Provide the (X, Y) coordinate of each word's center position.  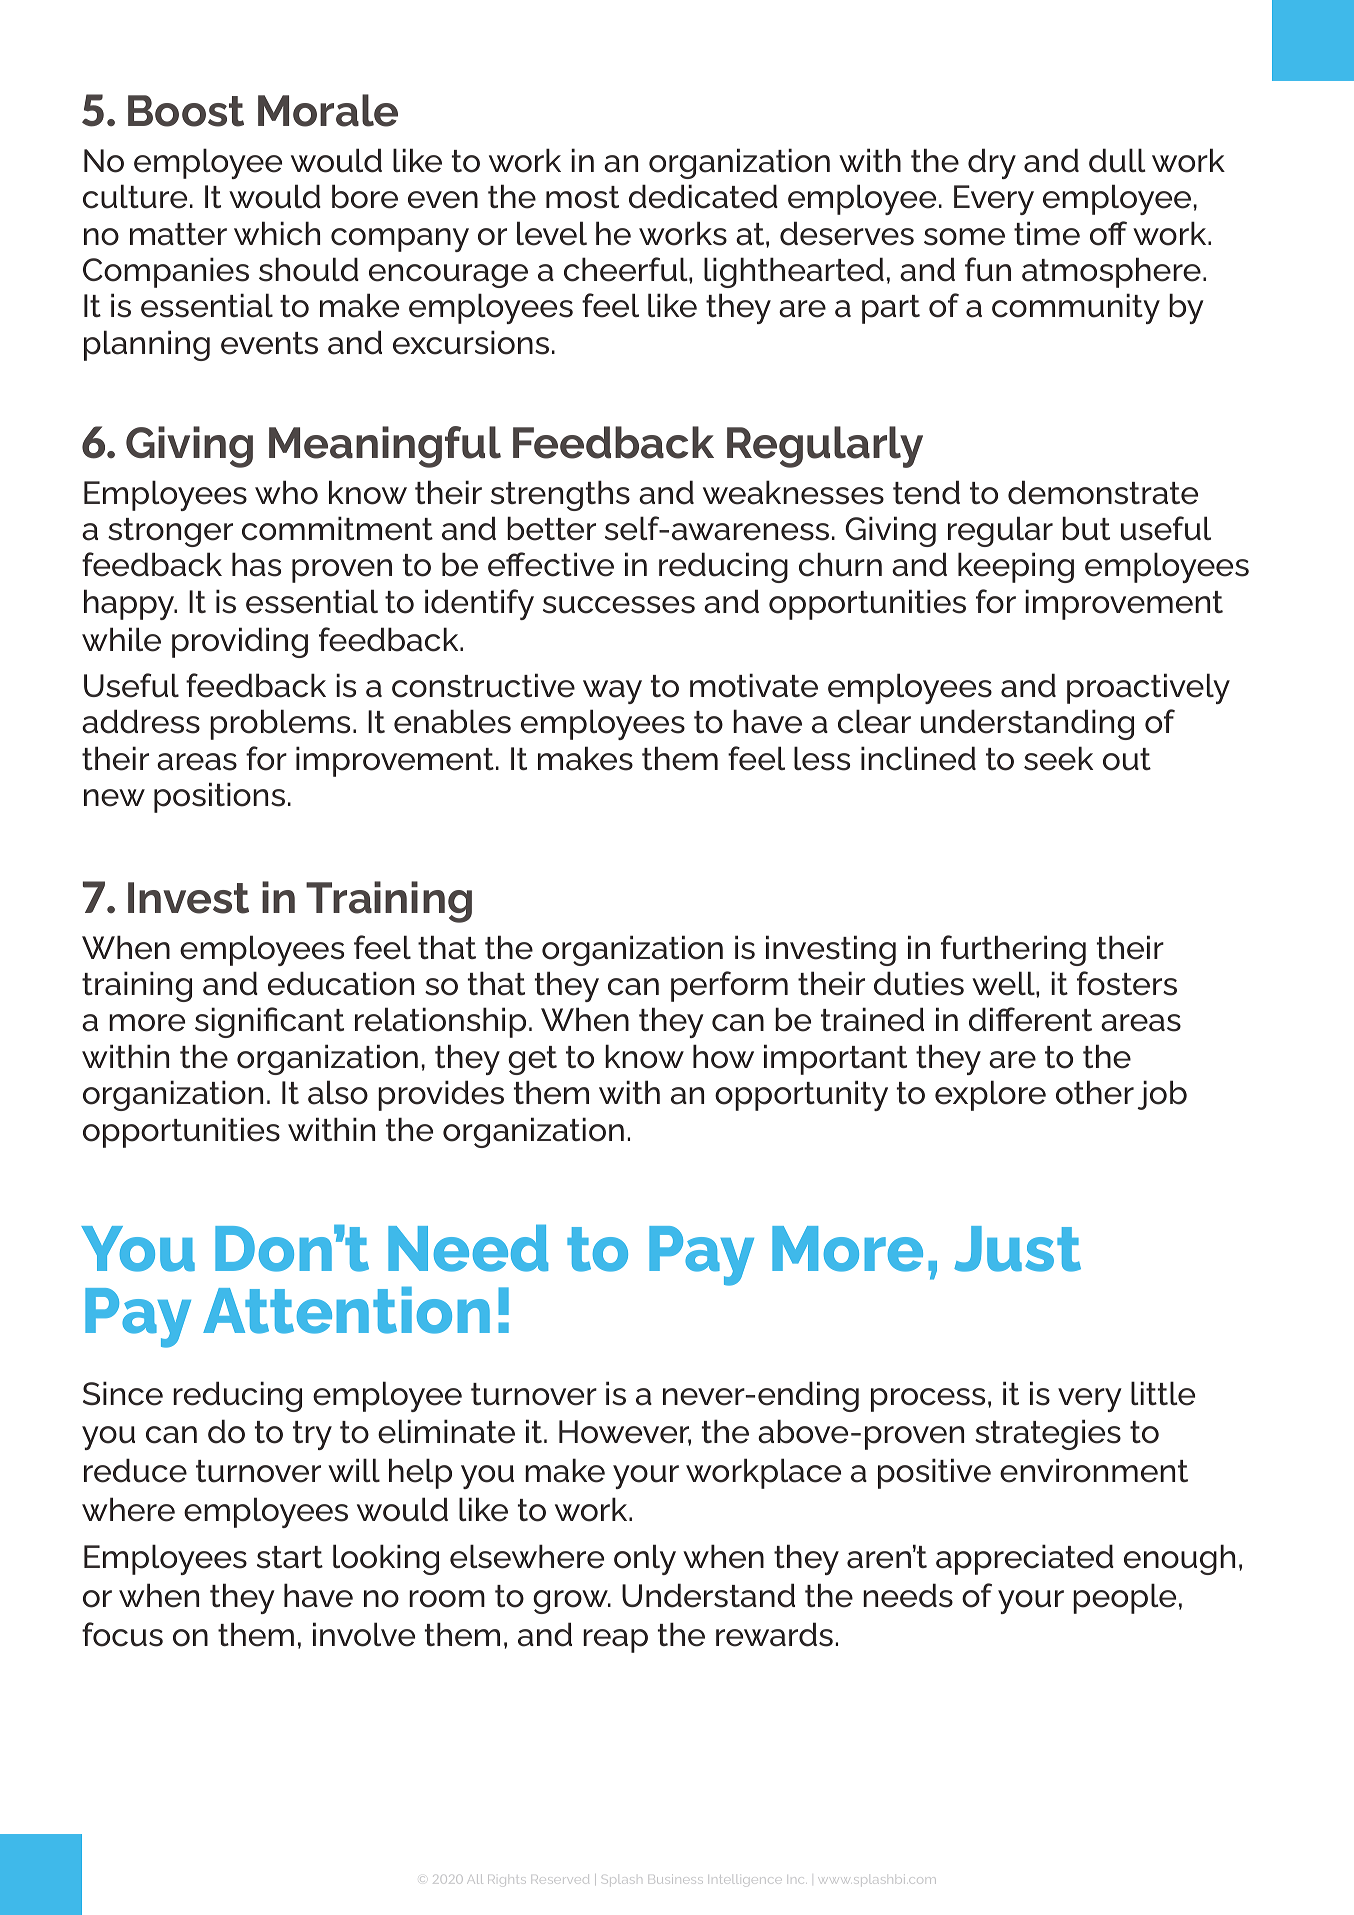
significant (269, 1022)
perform (729, 986)
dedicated (703, 196)
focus (122, 1634)
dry (992, 163)
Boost (186, 111)
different (1030, 1019)
